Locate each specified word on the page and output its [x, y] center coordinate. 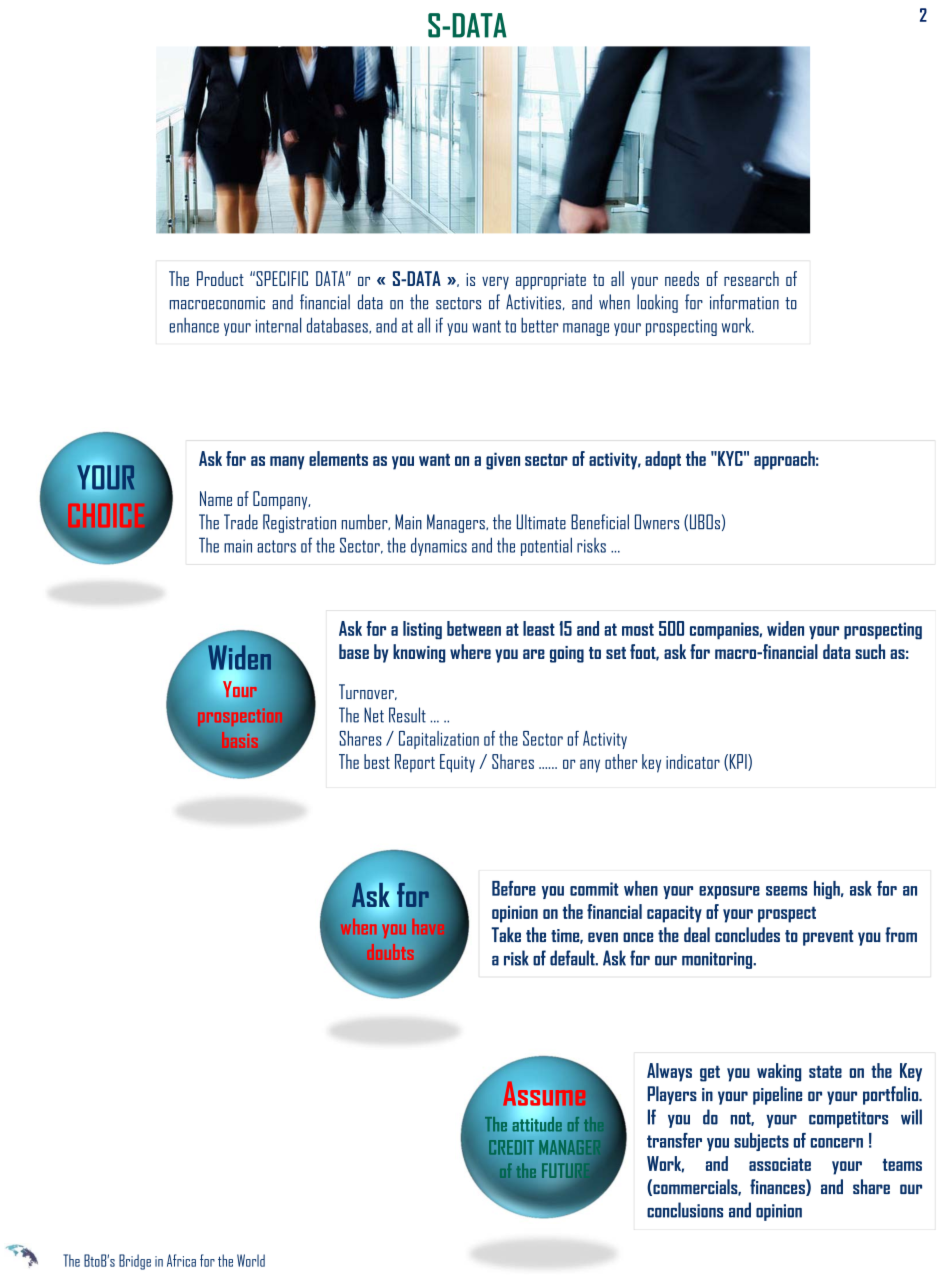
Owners [657, 522]
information [744, 302]
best [377, 761]
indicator [693, 761]
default [573, 958]
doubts [390, 952]
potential [546, 546]
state [825, 1071]
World [251, 1260]
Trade [241, 522]
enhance [194, 325]
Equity [457, 763]
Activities [533, 302]
